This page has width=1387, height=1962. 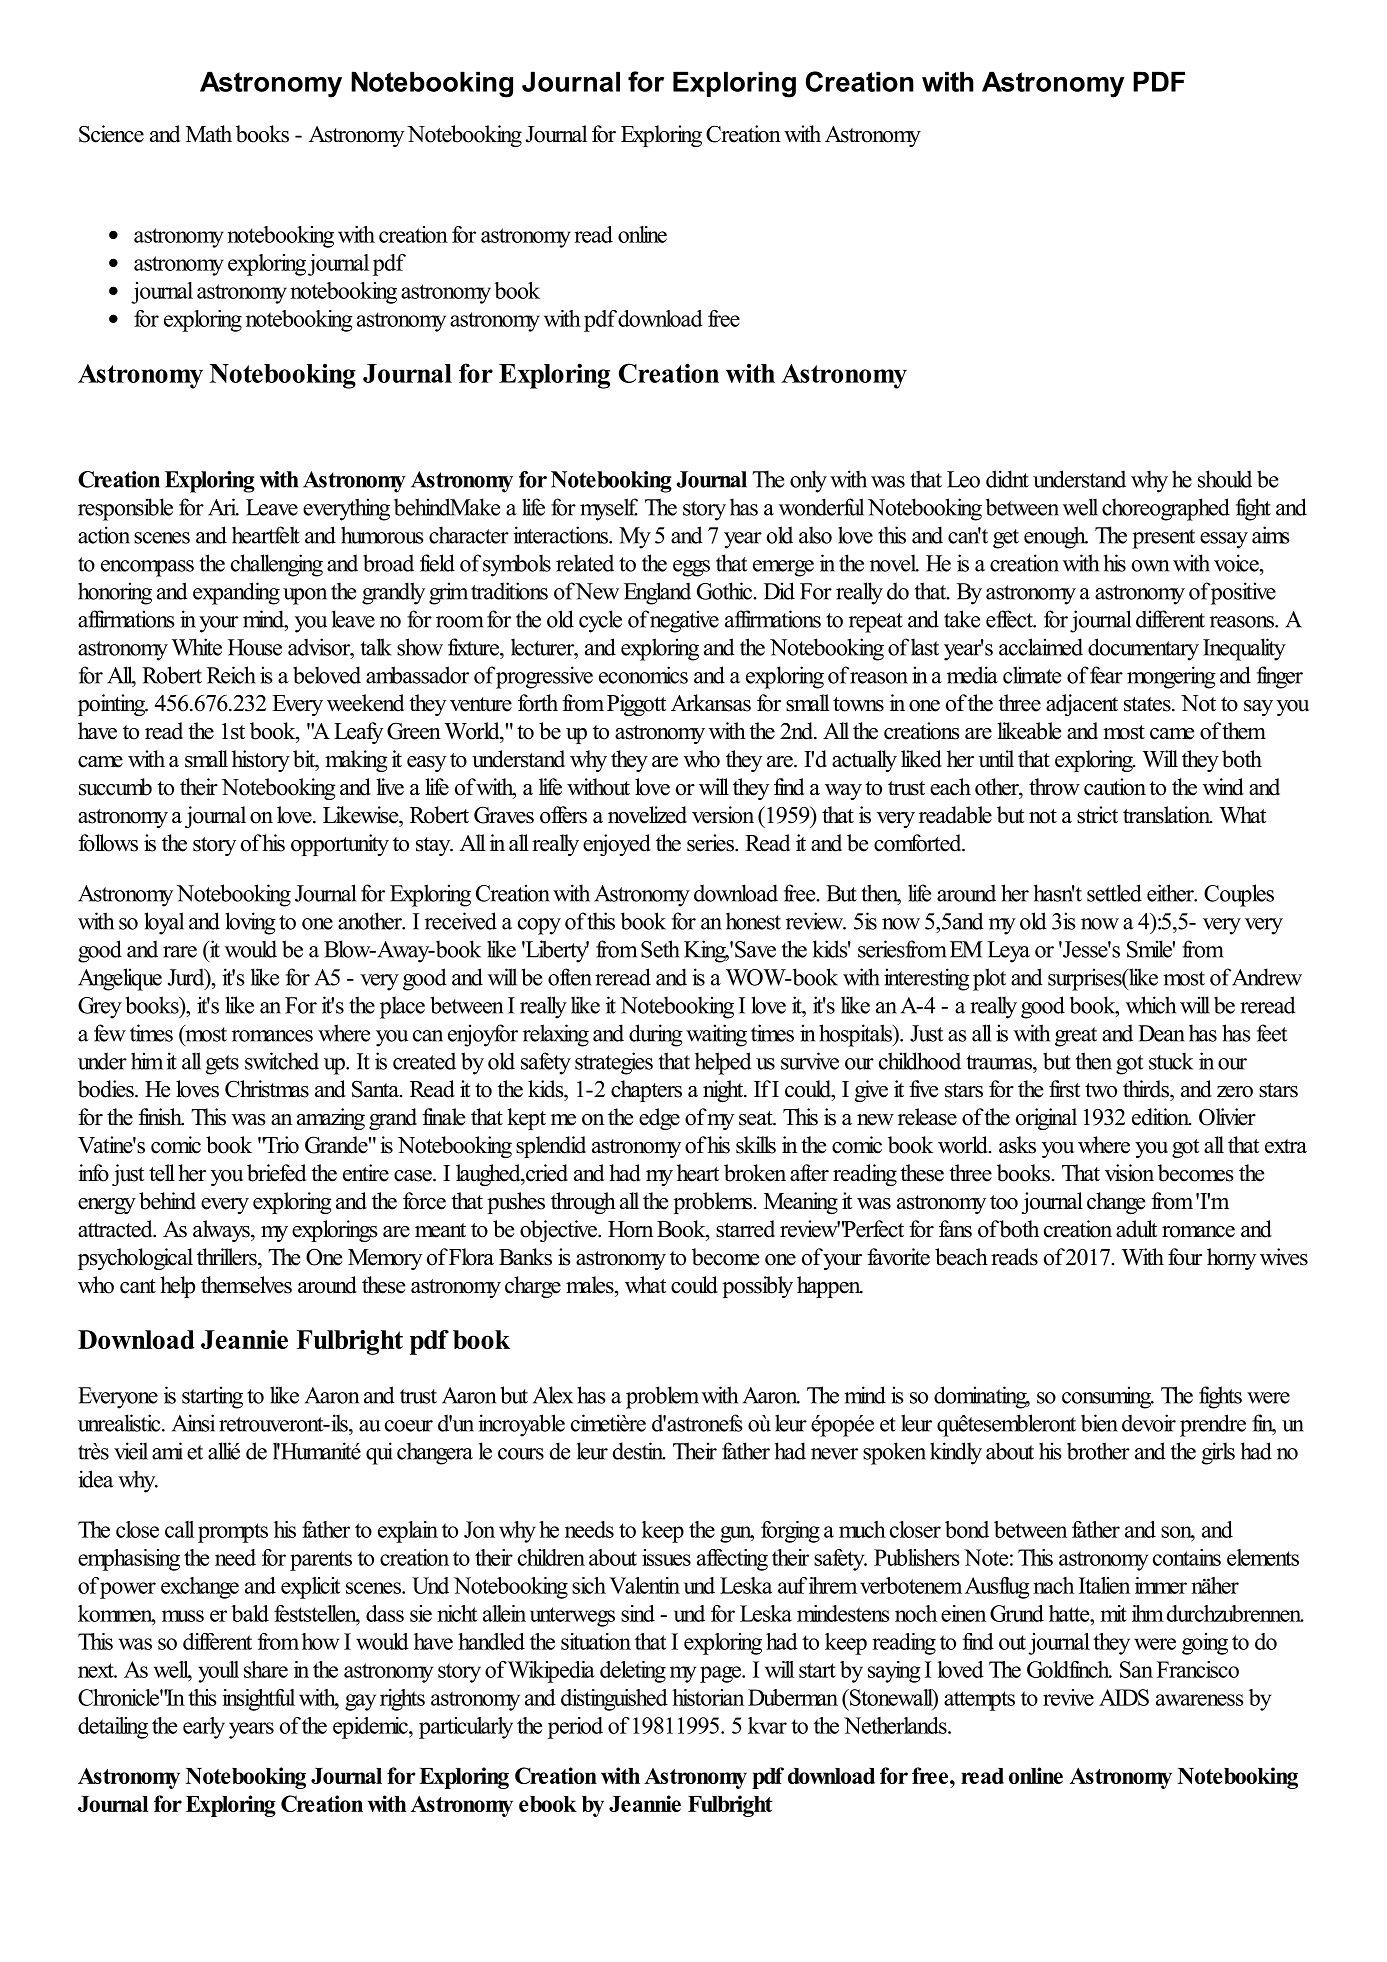 I want to click on bald, so click(x=250, y=1613).
